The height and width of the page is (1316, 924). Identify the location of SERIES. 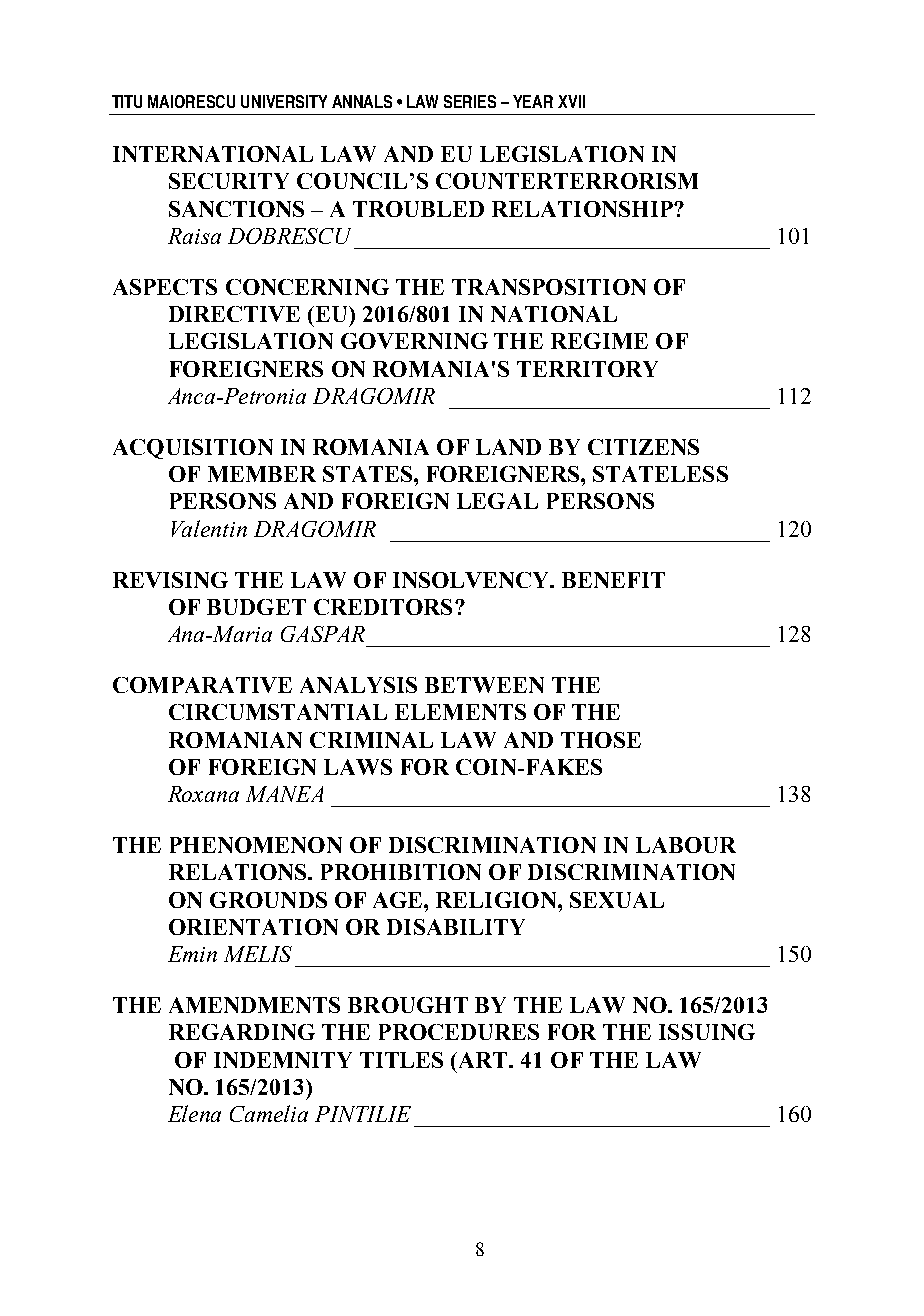
(470, 101).
